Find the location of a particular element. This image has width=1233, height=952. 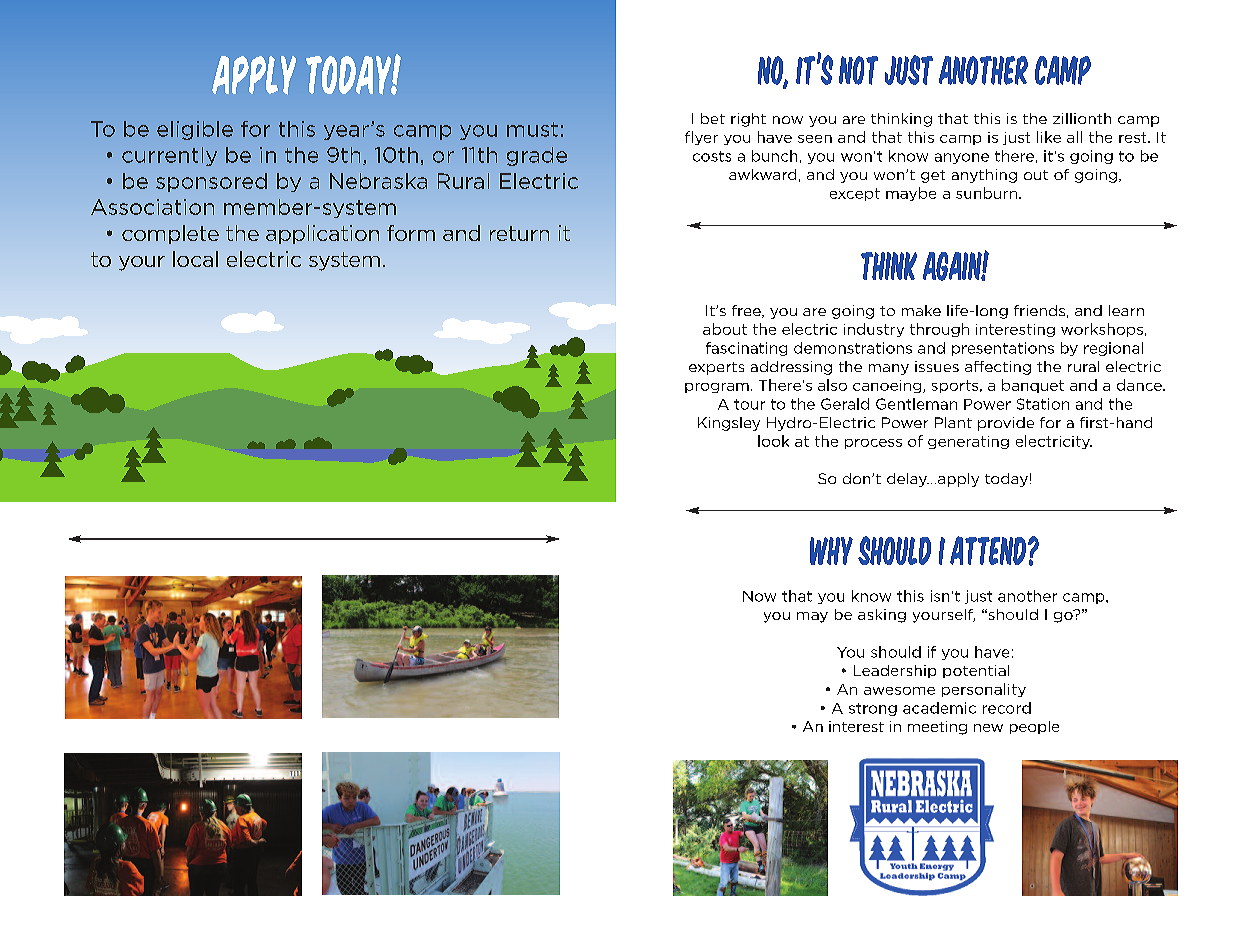

local is located at coordinates (195, 259).
